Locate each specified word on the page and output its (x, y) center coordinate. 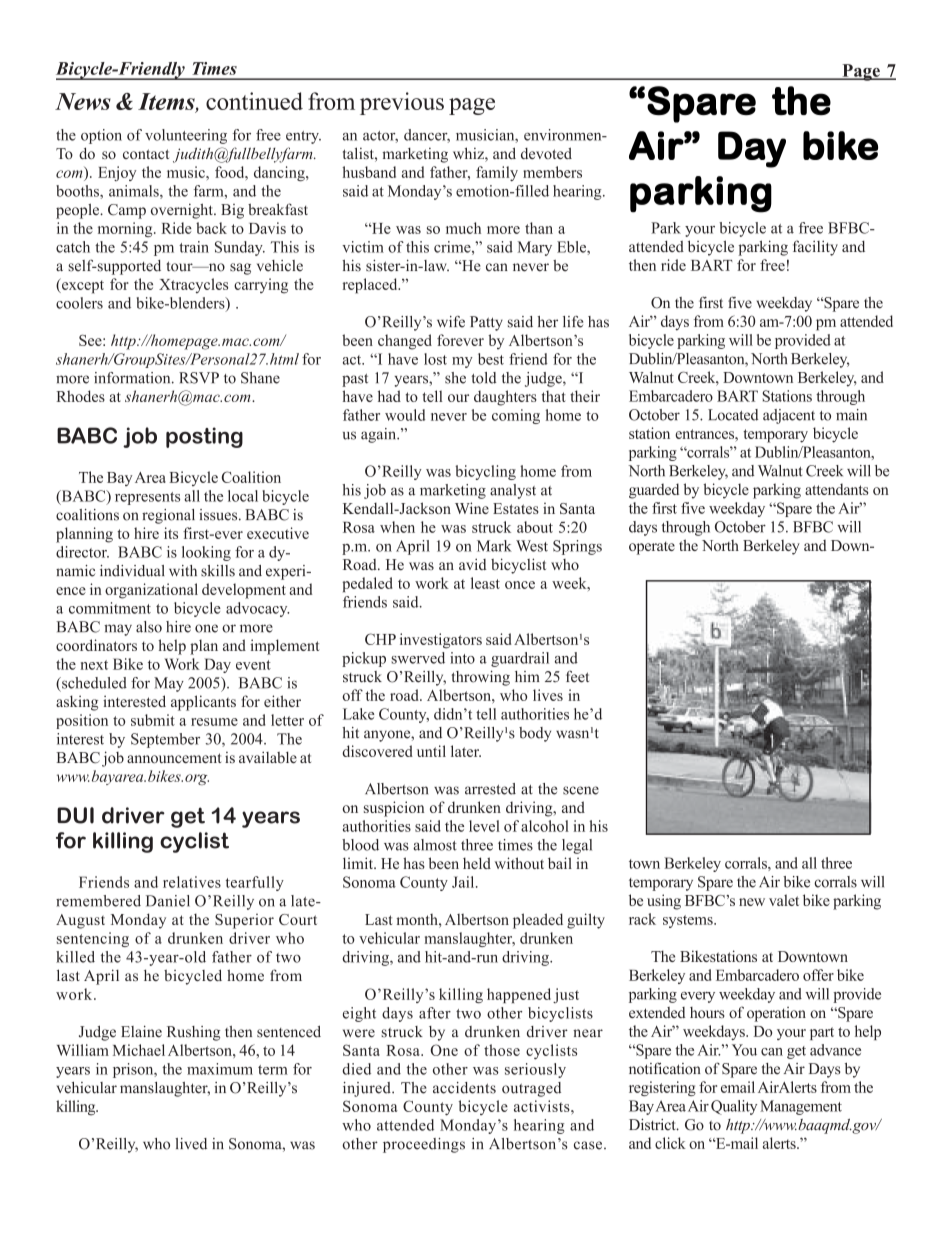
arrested (490, 789)
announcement (174, 758)
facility (815, 248)
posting (204, 437)
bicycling (485, 472)
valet (784, 900)
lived (191, 1144)
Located (733, 415)
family (497, 173)
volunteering (186, 136)
